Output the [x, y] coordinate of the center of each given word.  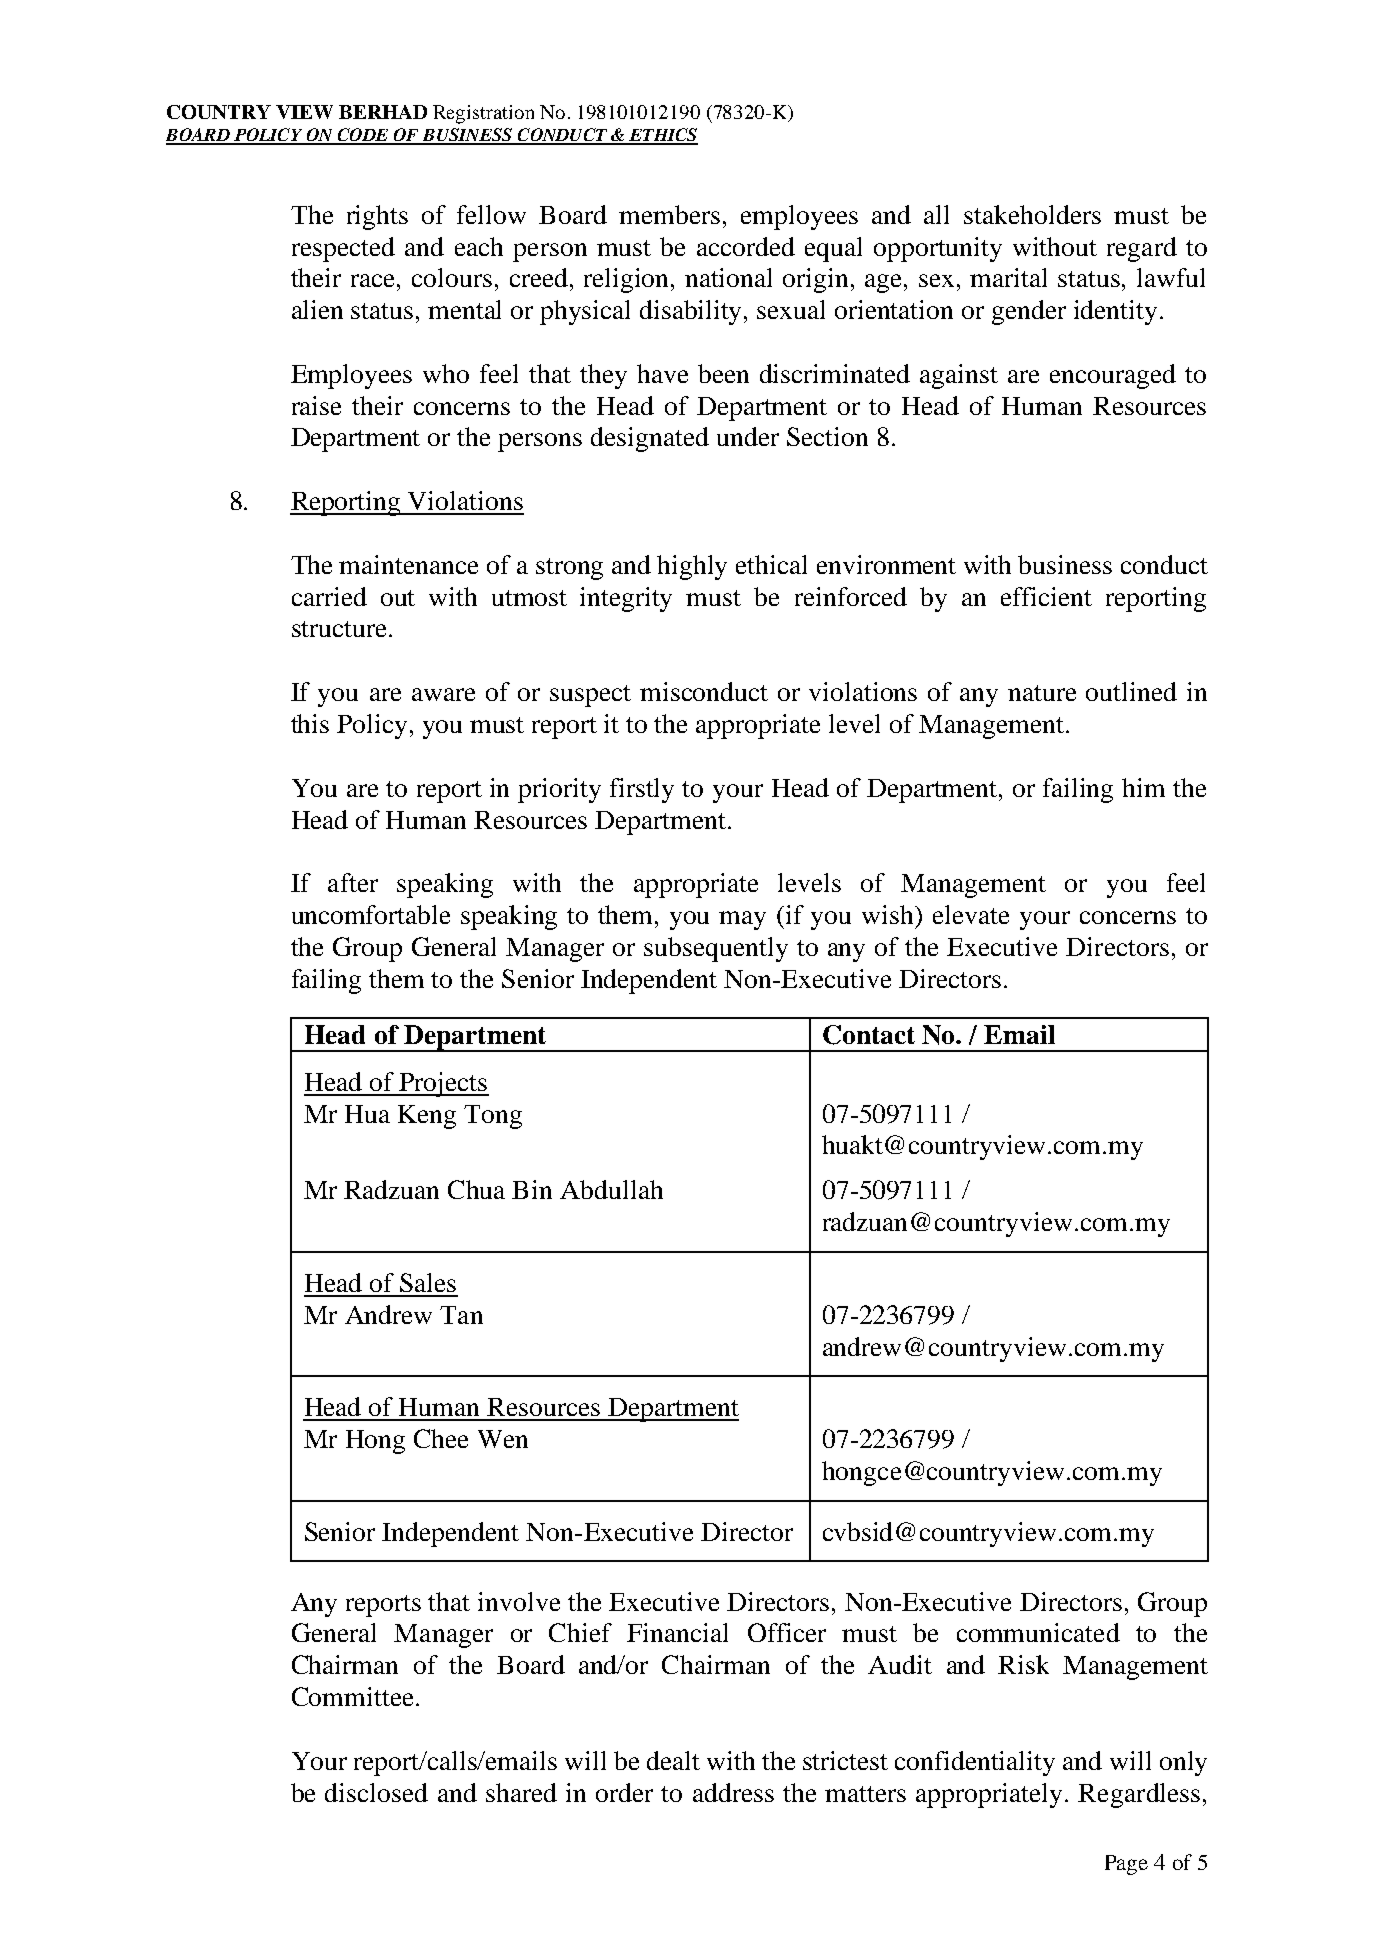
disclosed [376, 1792]
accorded [746, 246]
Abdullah [611, 1189]
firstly [642, 790]
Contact [869, 1035]
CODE [363, 136]
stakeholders [1032, 214]
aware [443, 694]
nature [1042, 693]
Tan [461, 1315]
